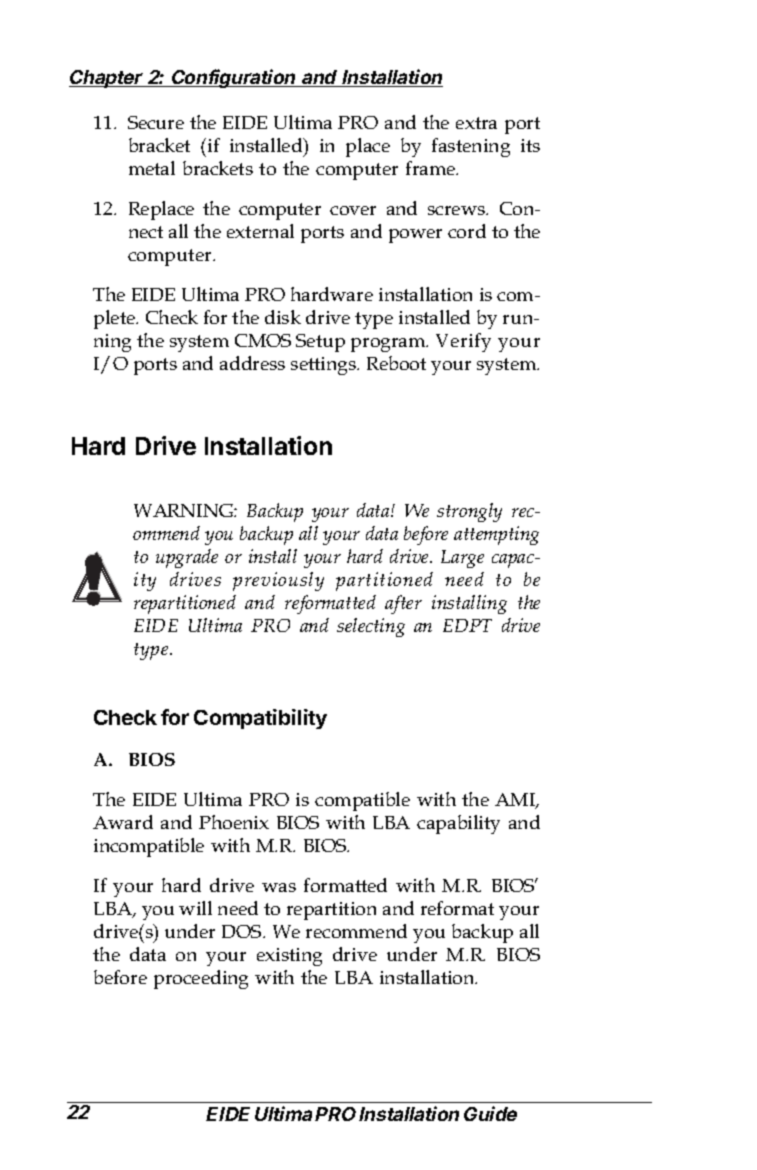 This image has height=1170, width=757. Describe the element at coordinates (476, 123) in the image. I see `extra` at that location.
